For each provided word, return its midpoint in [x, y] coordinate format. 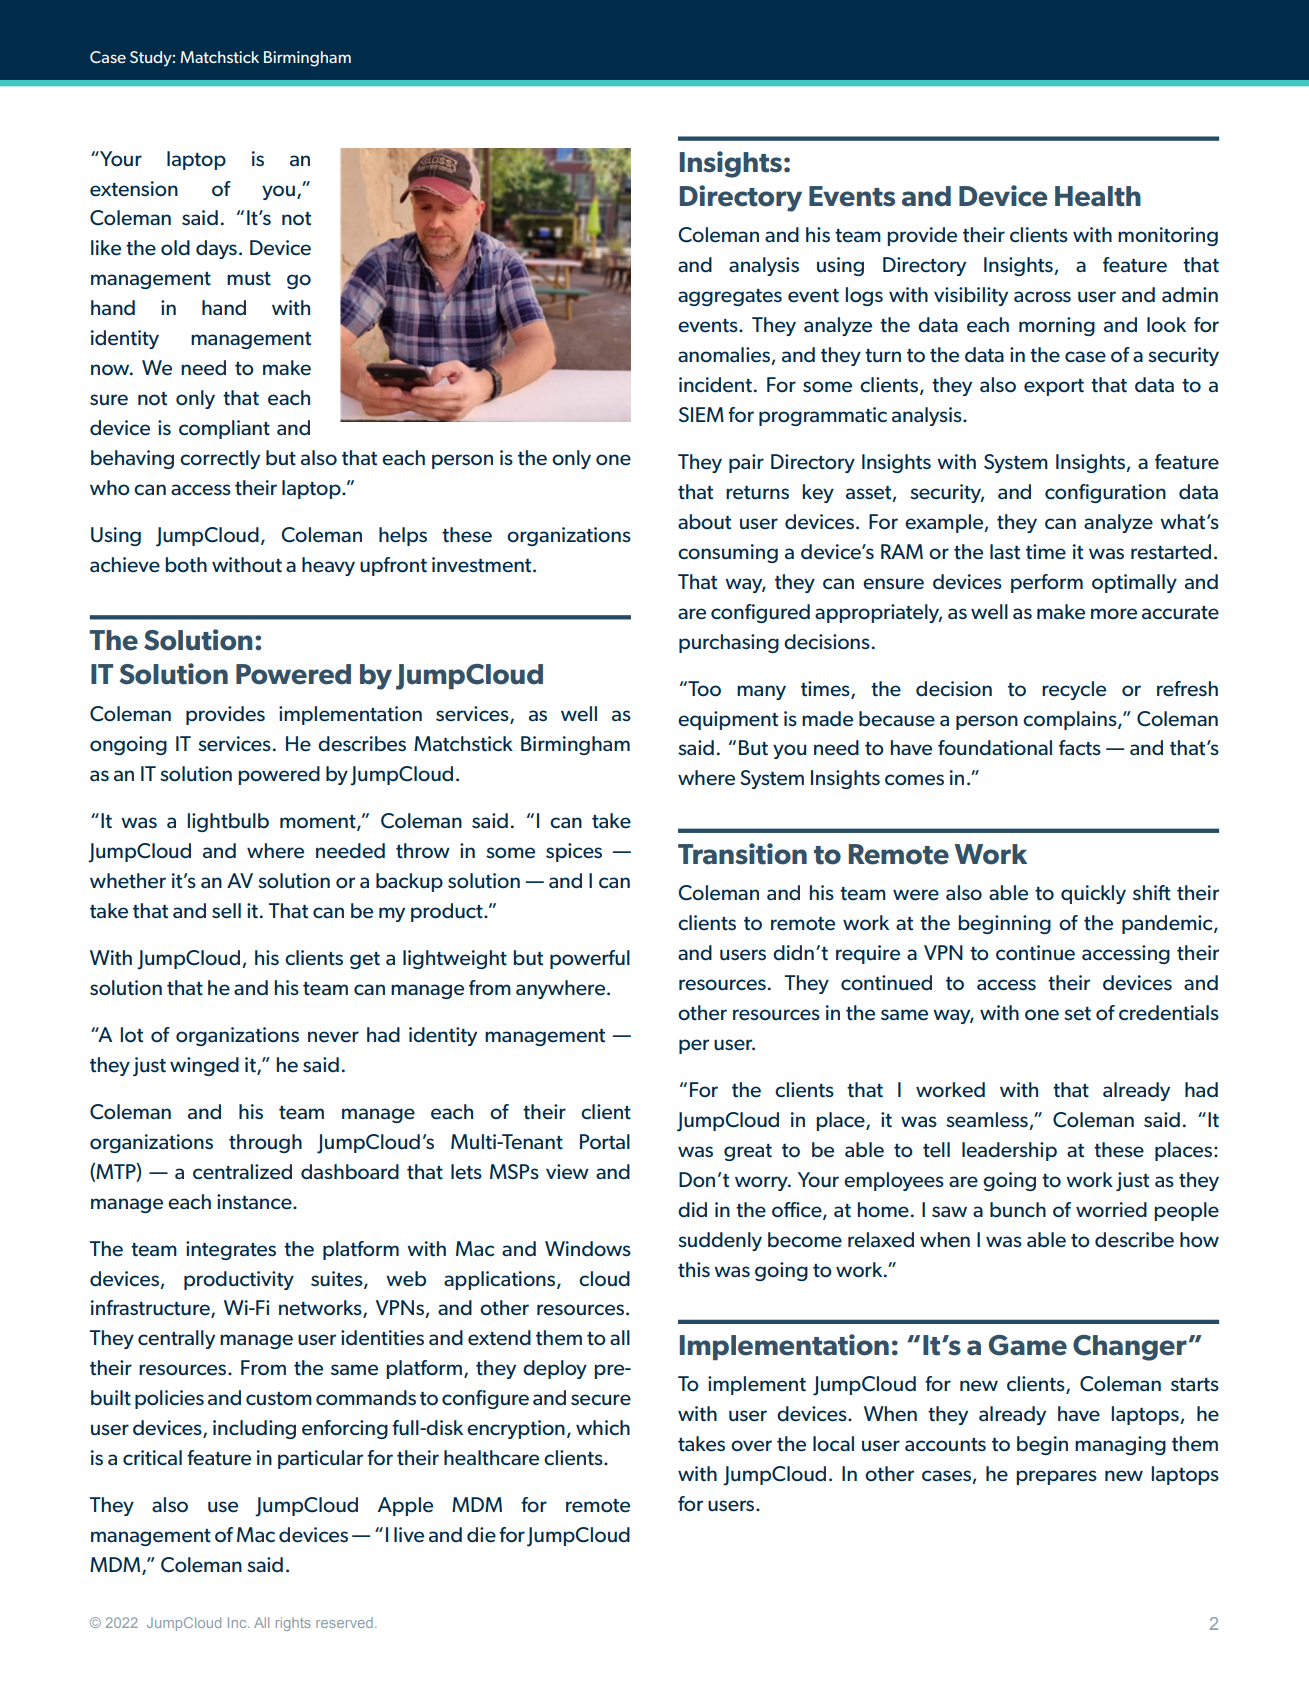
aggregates [730, 297]
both [186, 565]
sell [226, 911]
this [694, 1270]
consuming [728, 553]
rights [293, 1624]
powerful [590, 959]
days [216, 249]
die [481, 1535]
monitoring [1168, 236]
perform [1047, 583]
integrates [231, 1250]
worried [1111, 1210]
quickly [1093, 894]
